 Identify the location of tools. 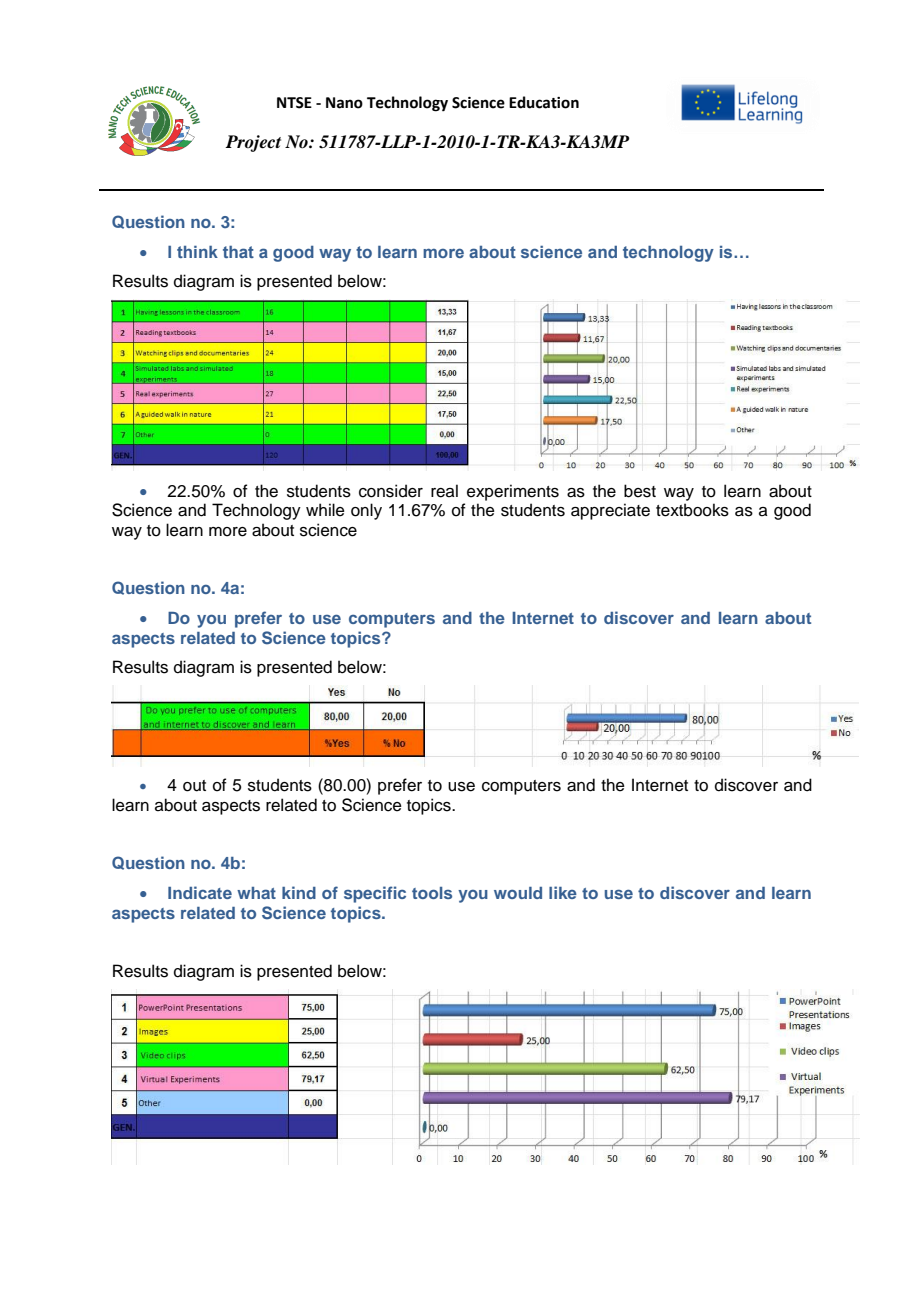
(432, 893).
